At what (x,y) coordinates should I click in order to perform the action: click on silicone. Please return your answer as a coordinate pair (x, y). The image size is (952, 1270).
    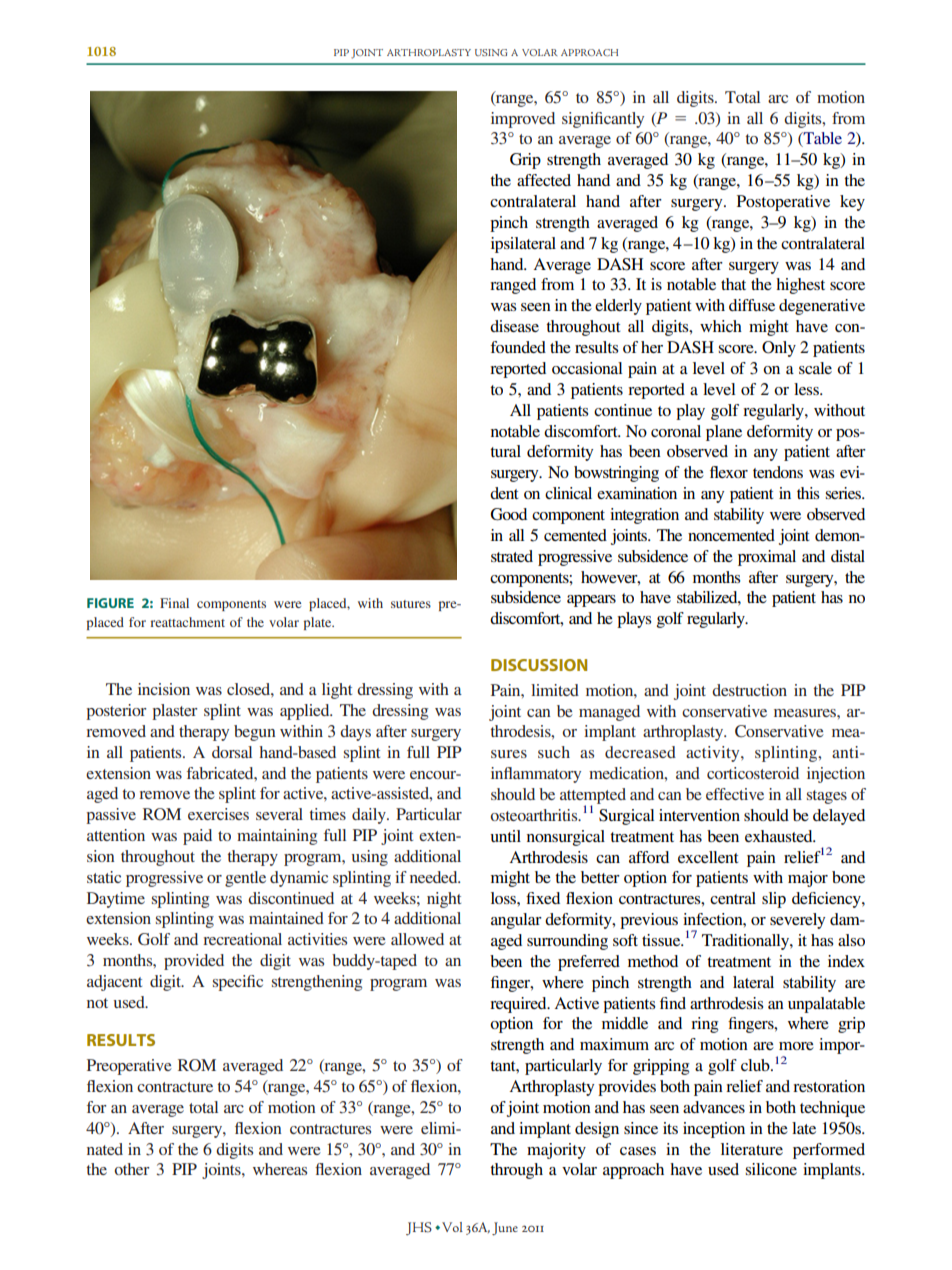
    Looking at the image, I should click on (771, 1169).
